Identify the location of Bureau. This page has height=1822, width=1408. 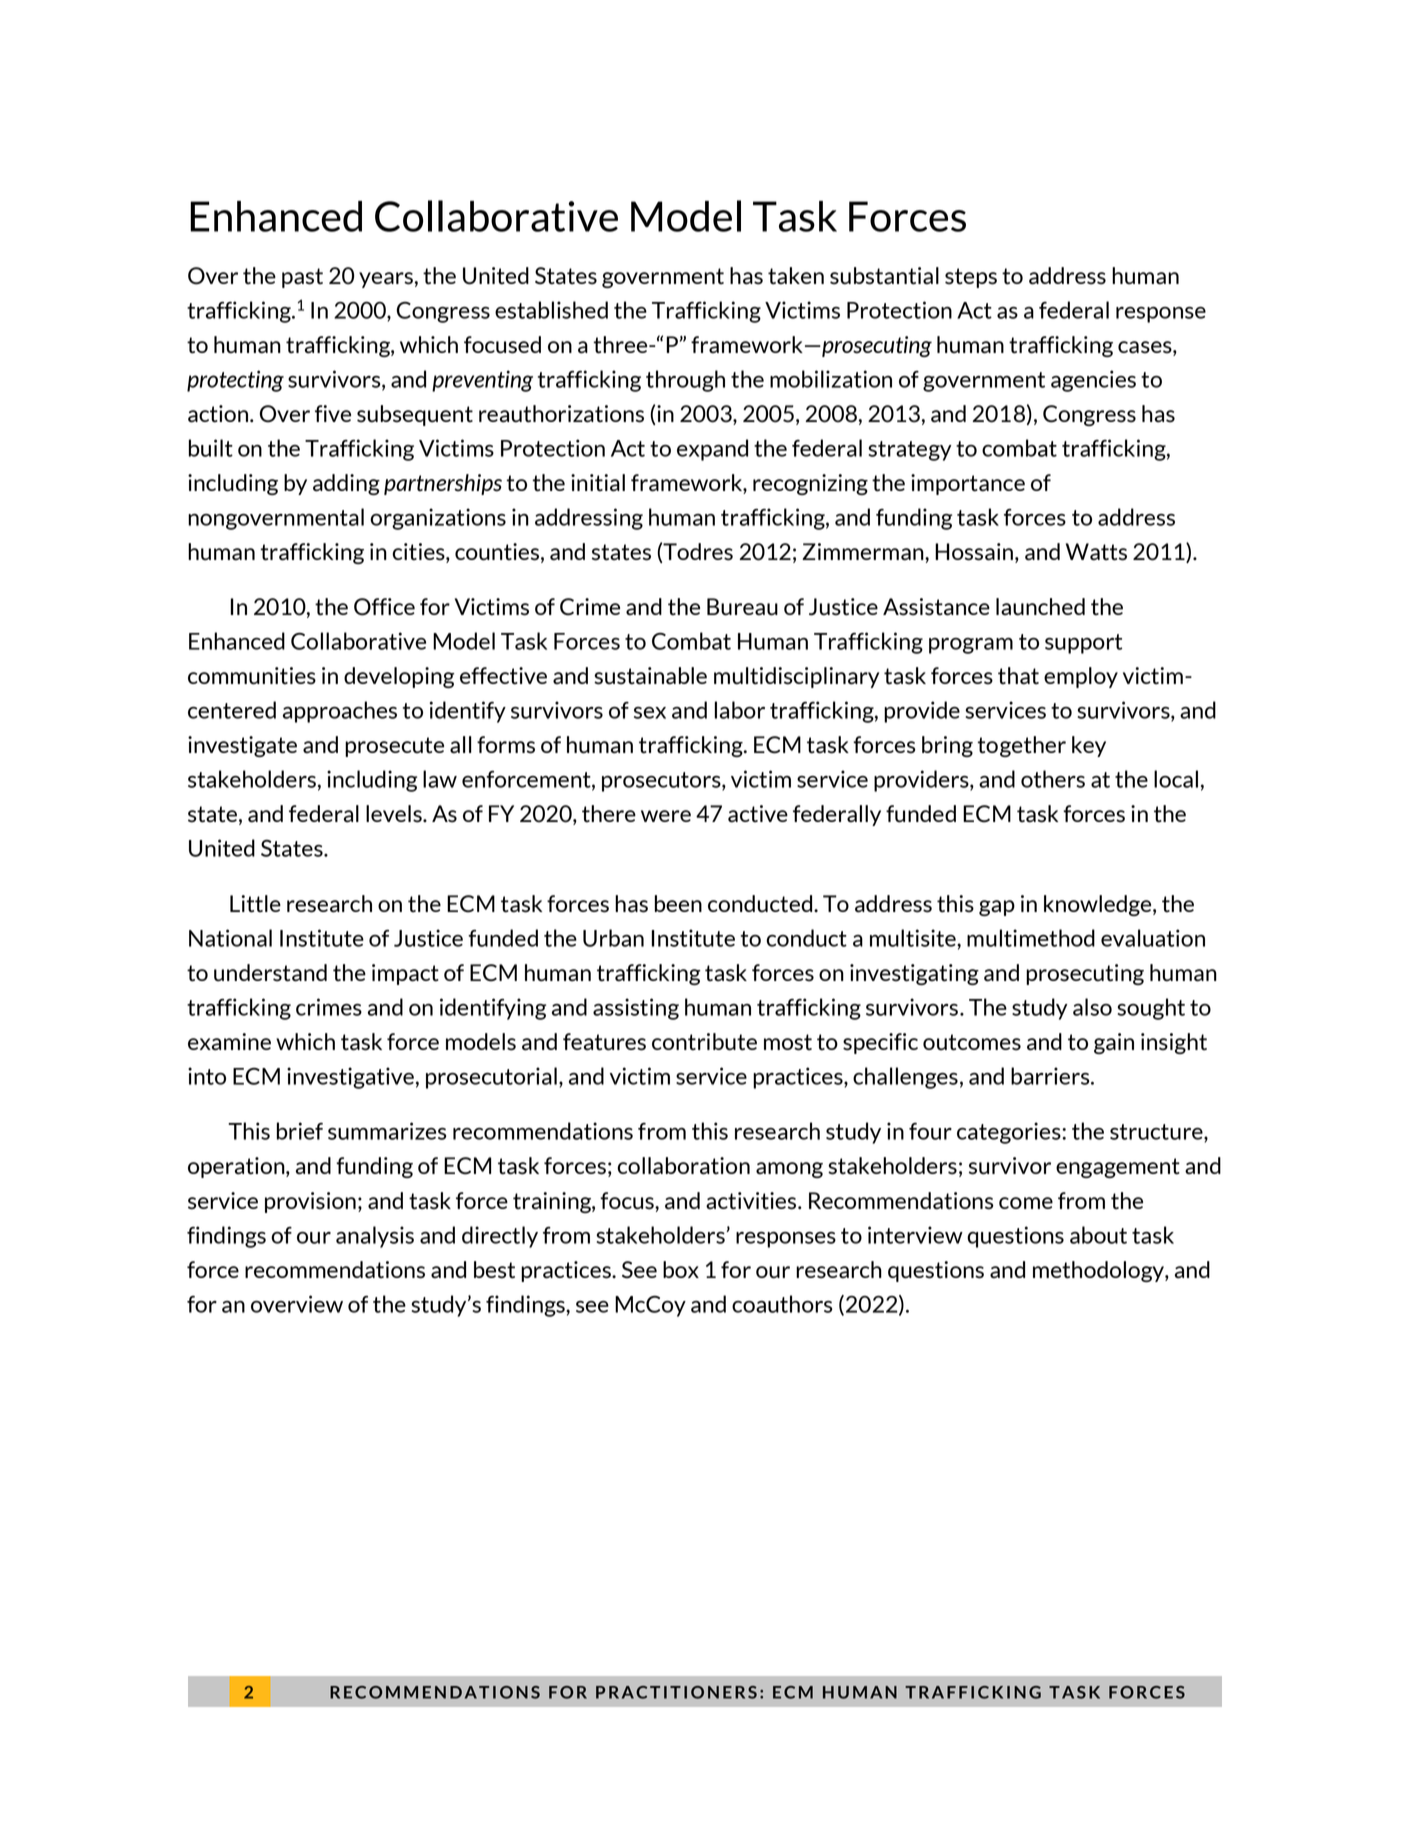
(742, 607).
